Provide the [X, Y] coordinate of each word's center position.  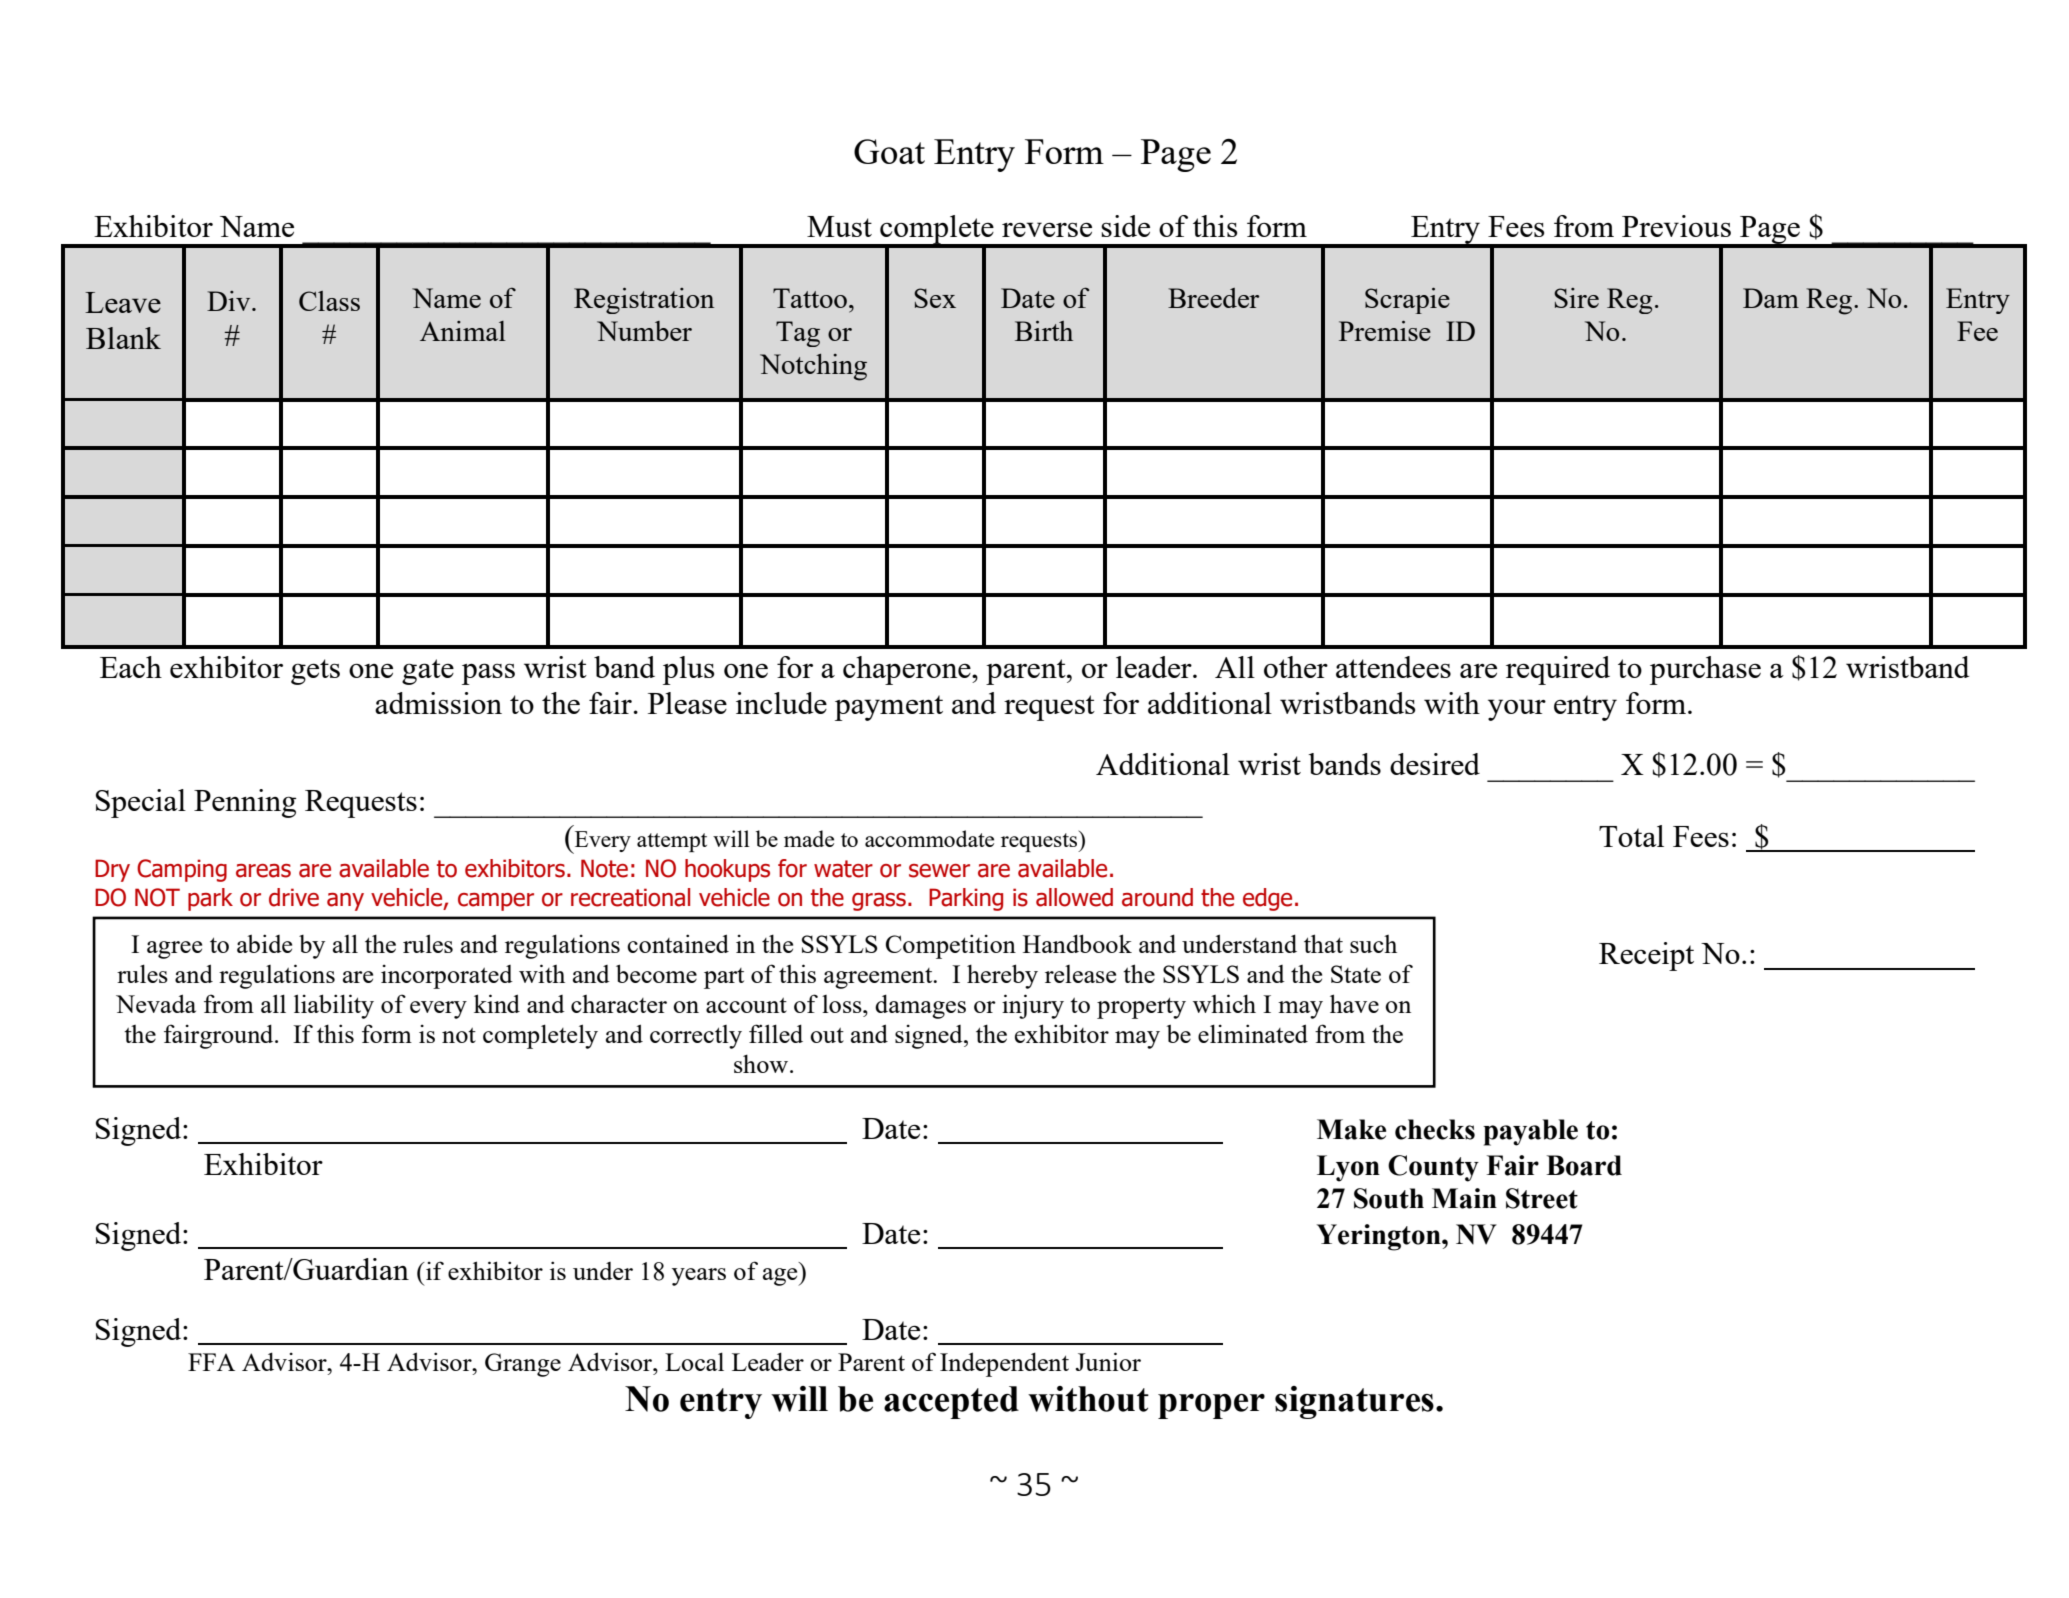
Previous [1676, 226]
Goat [889, 151]
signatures [1354, 1402]
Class [329, 301]
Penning [245, 803]
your [1517, 710]
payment [889, 708]
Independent [1004, 1364]
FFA [211, 1362]
